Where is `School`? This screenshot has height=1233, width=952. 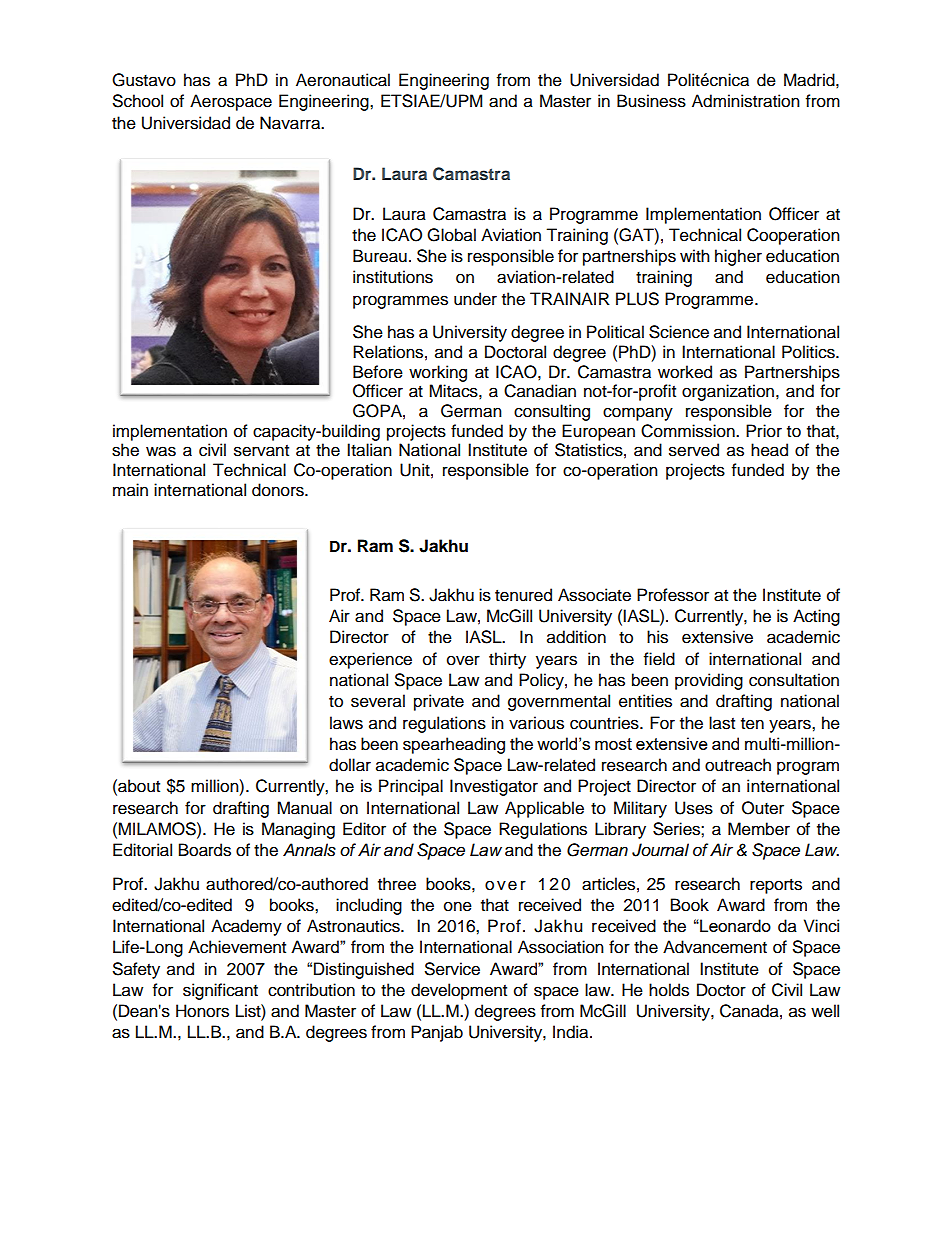 School is located at coordinates (138, 101).
